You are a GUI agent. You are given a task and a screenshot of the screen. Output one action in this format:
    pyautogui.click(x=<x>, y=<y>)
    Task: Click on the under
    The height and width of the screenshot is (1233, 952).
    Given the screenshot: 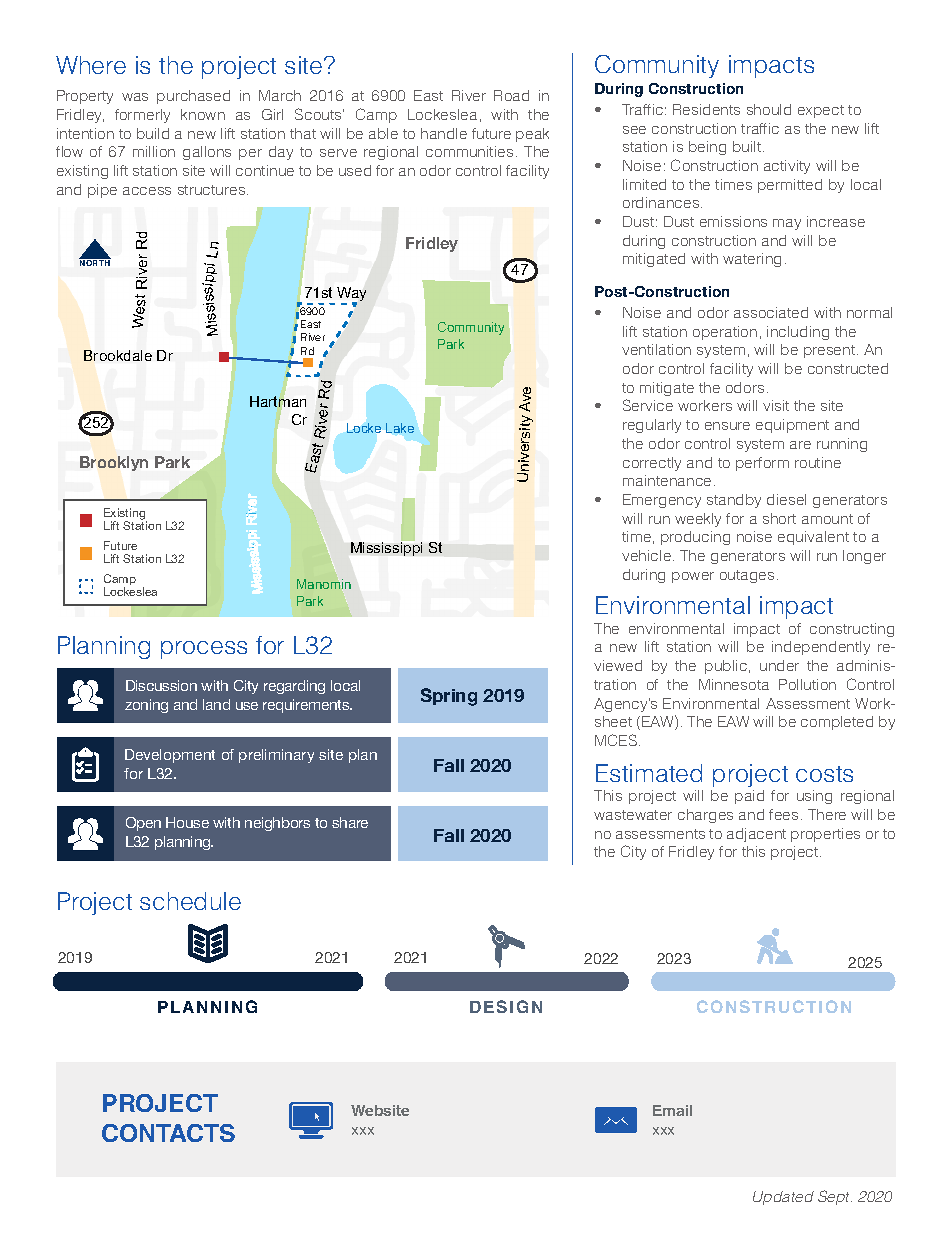 What is the action you would take?
    pyautogui.click(x=779, y=665)
